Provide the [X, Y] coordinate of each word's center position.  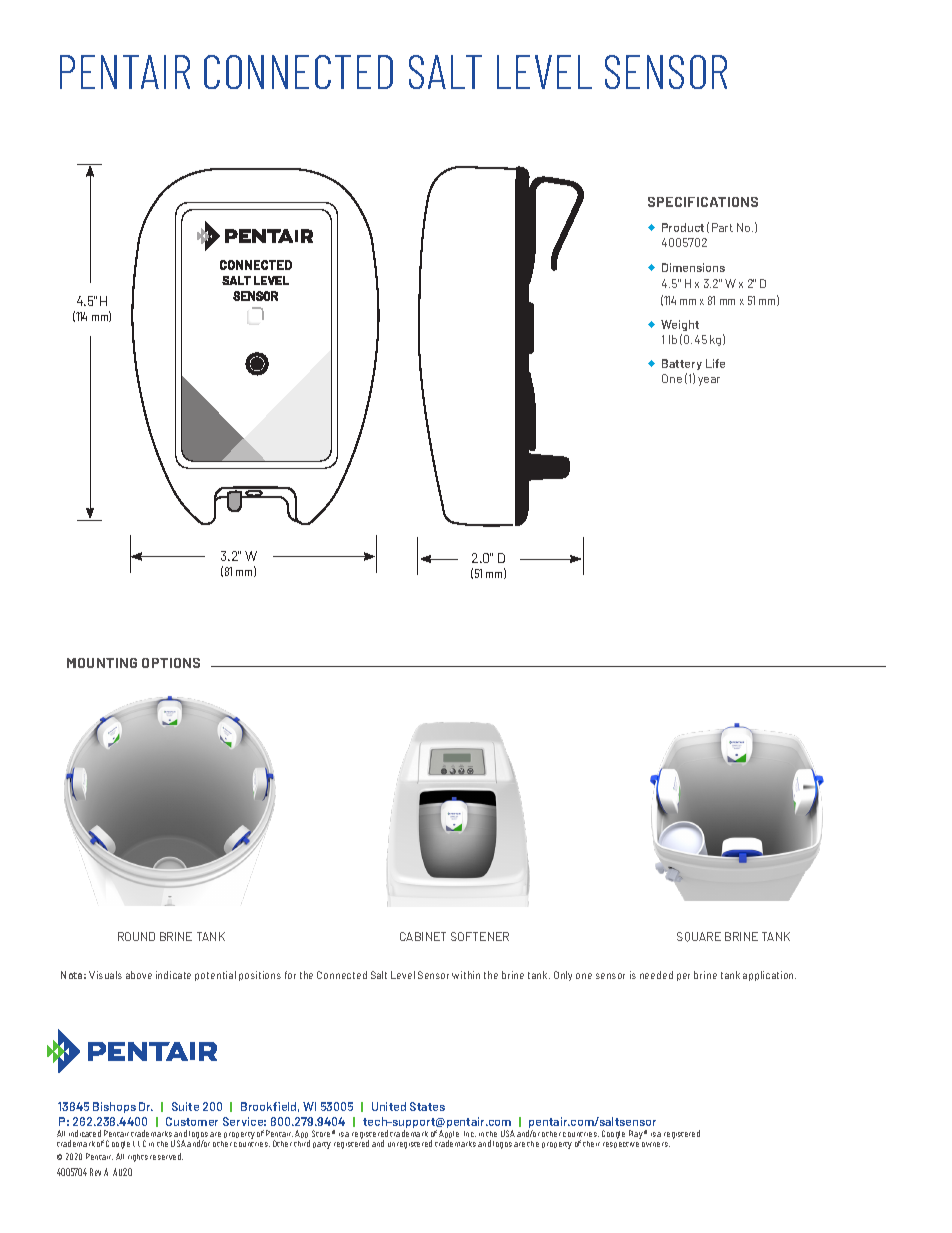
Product [683, 227]
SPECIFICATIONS [703, 202]
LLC [139, 1143]
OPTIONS [171, 663]
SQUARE [699, 937]
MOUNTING [102, 663]
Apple [449, 1136]
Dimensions [693, 267]
